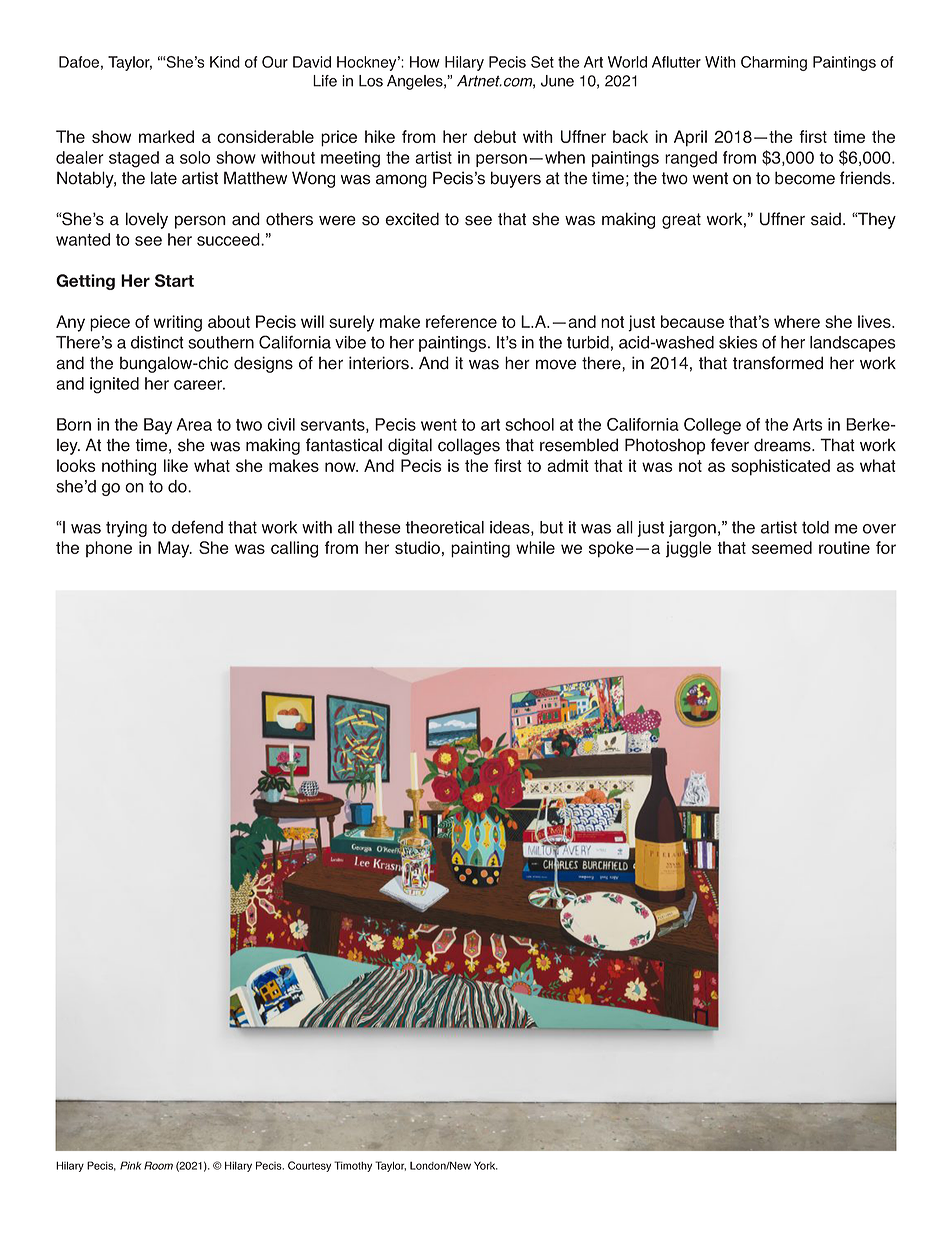 The height and width of the document is (1233, 952). I want to click on debut, so click(495, 136).
